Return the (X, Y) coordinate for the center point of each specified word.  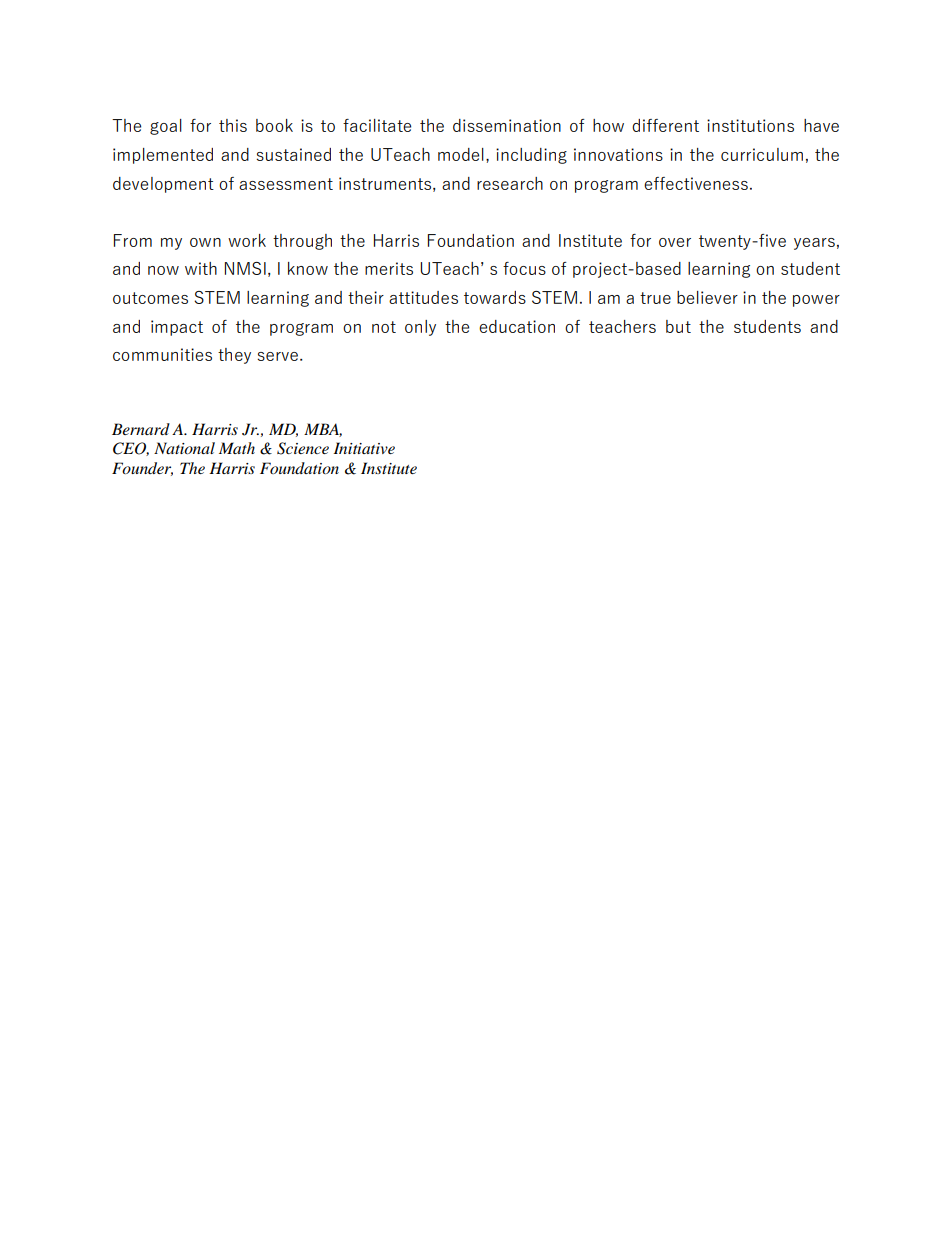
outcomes (150, 298)
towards (495, 297)
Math (237, 448)
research (510, 183)
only (420, 328)
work (247, 240)
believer (707, 297)
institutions (750, 125)
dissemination (507, 125)
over (675, 242)
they (234, 356)
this (233, 125)
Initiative (364, 448)
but (678, 326)
